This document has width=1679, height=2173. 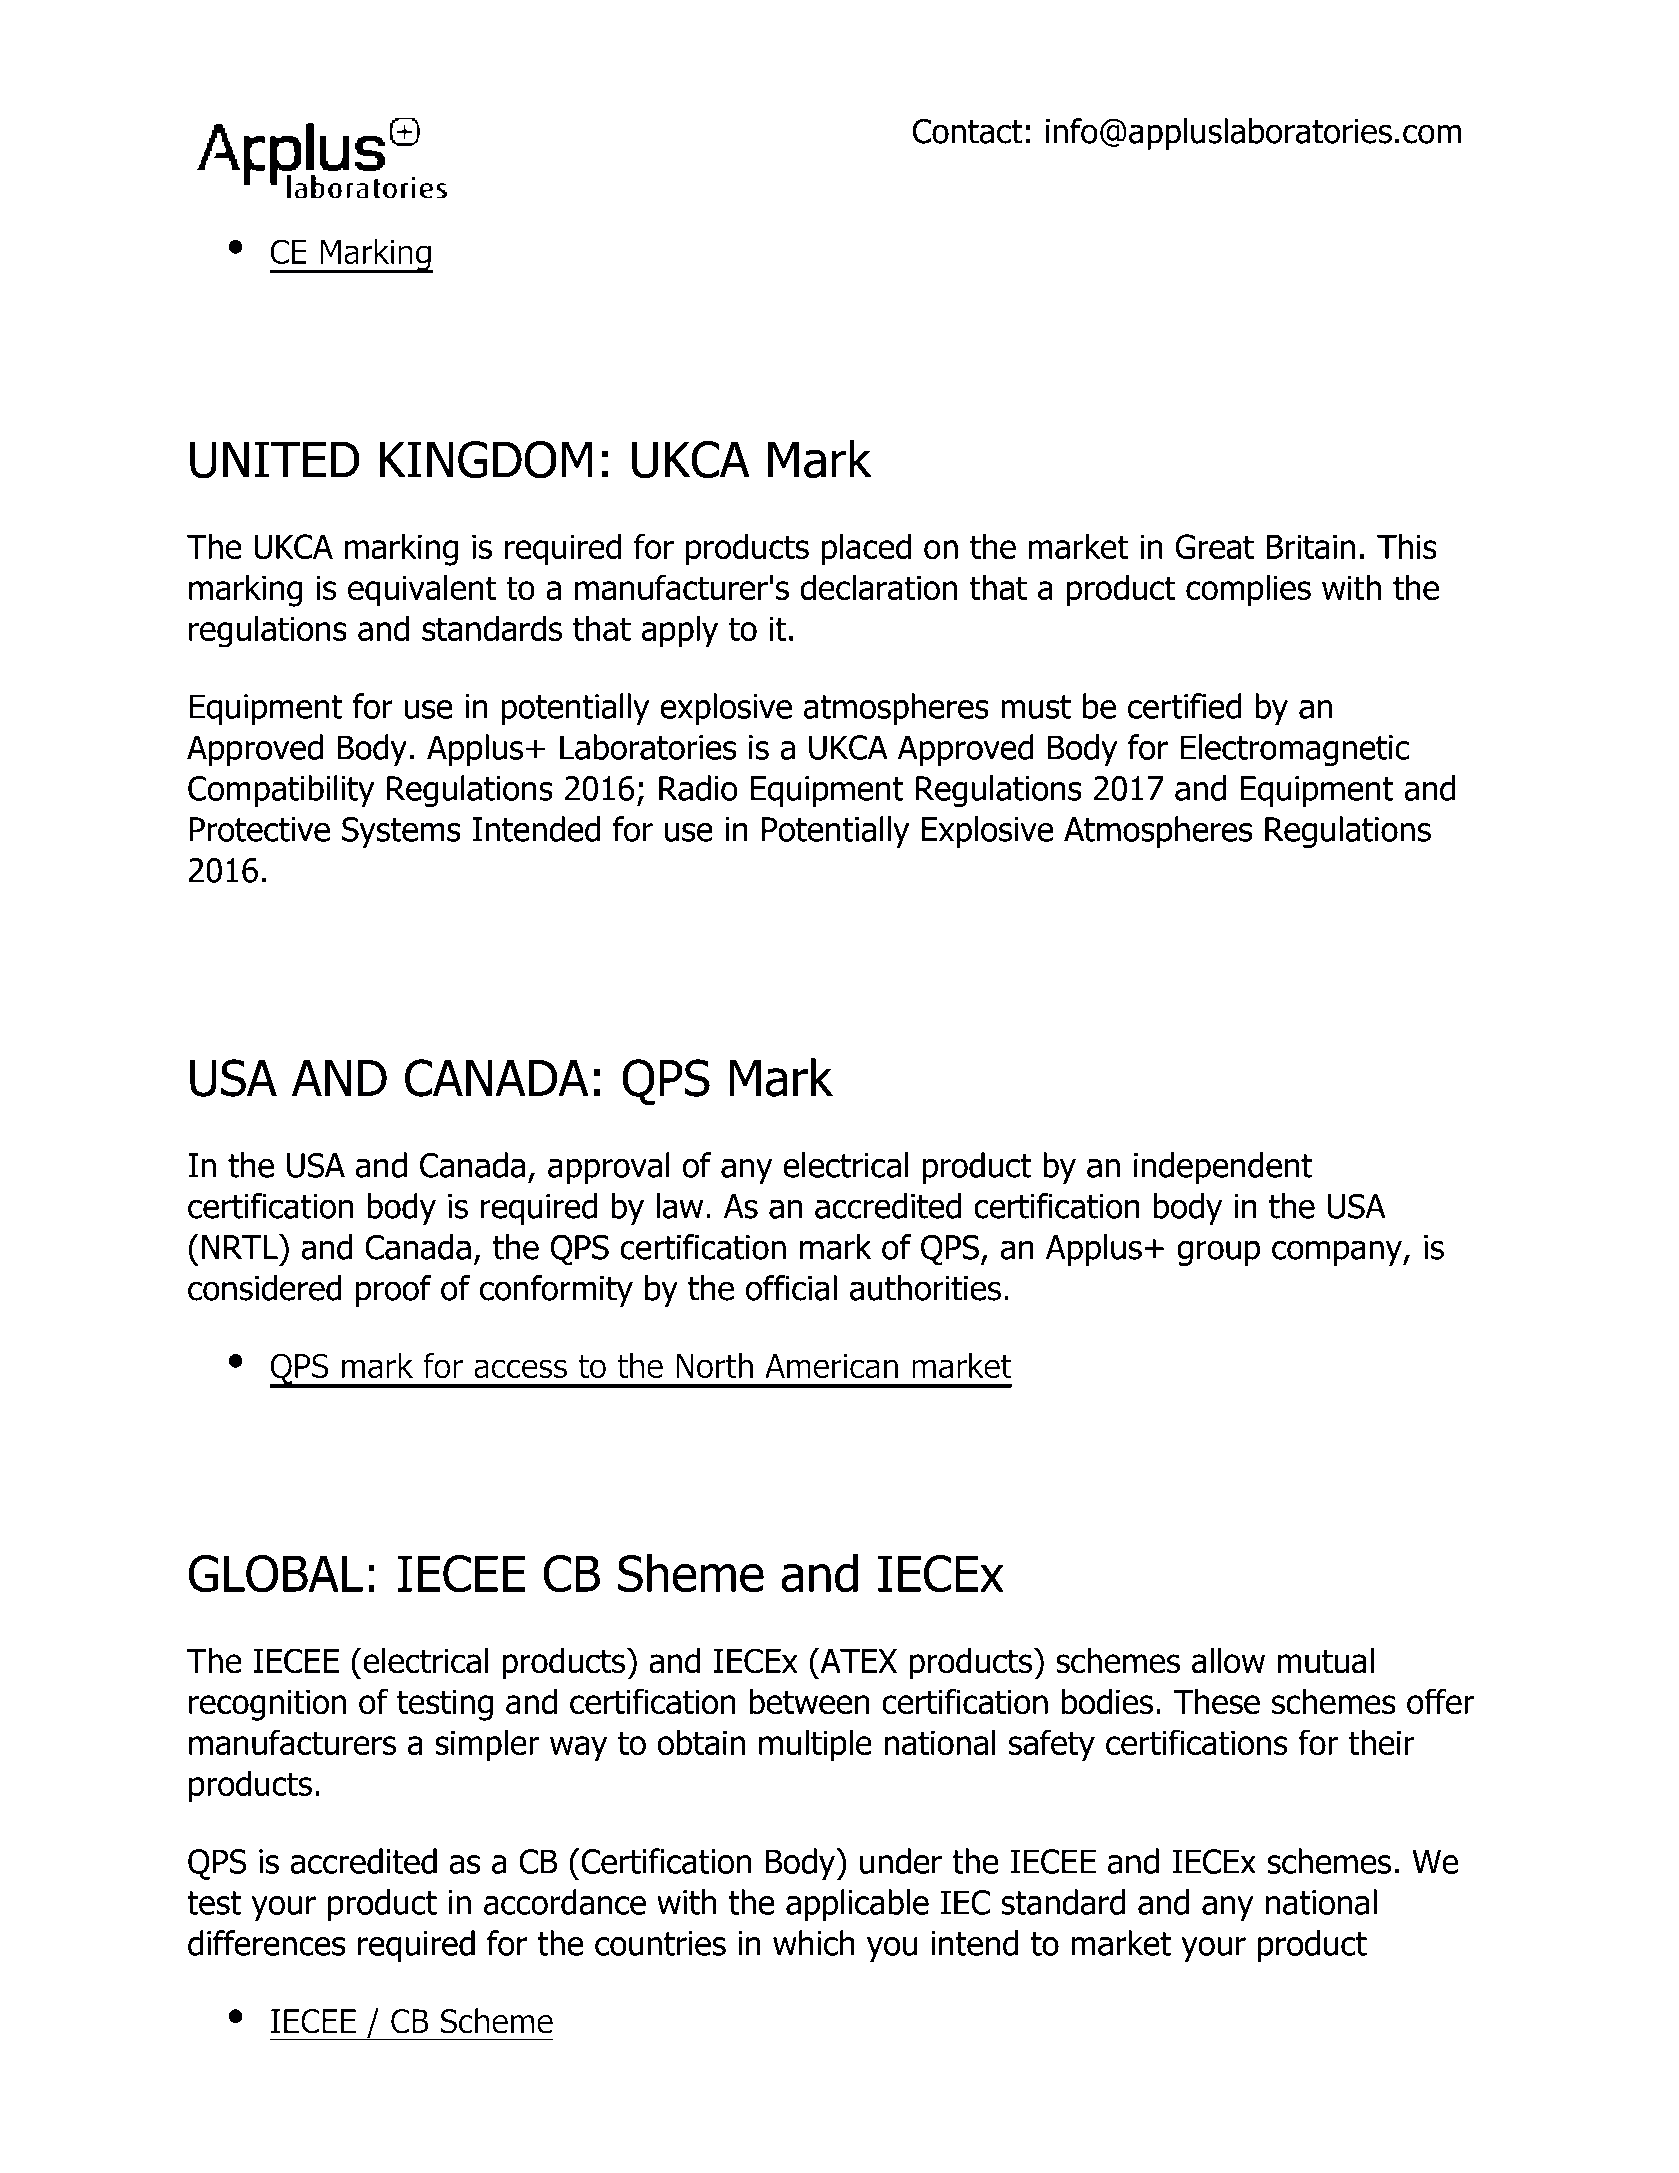 I want to click on Radio, so click(x=698, y=788).
